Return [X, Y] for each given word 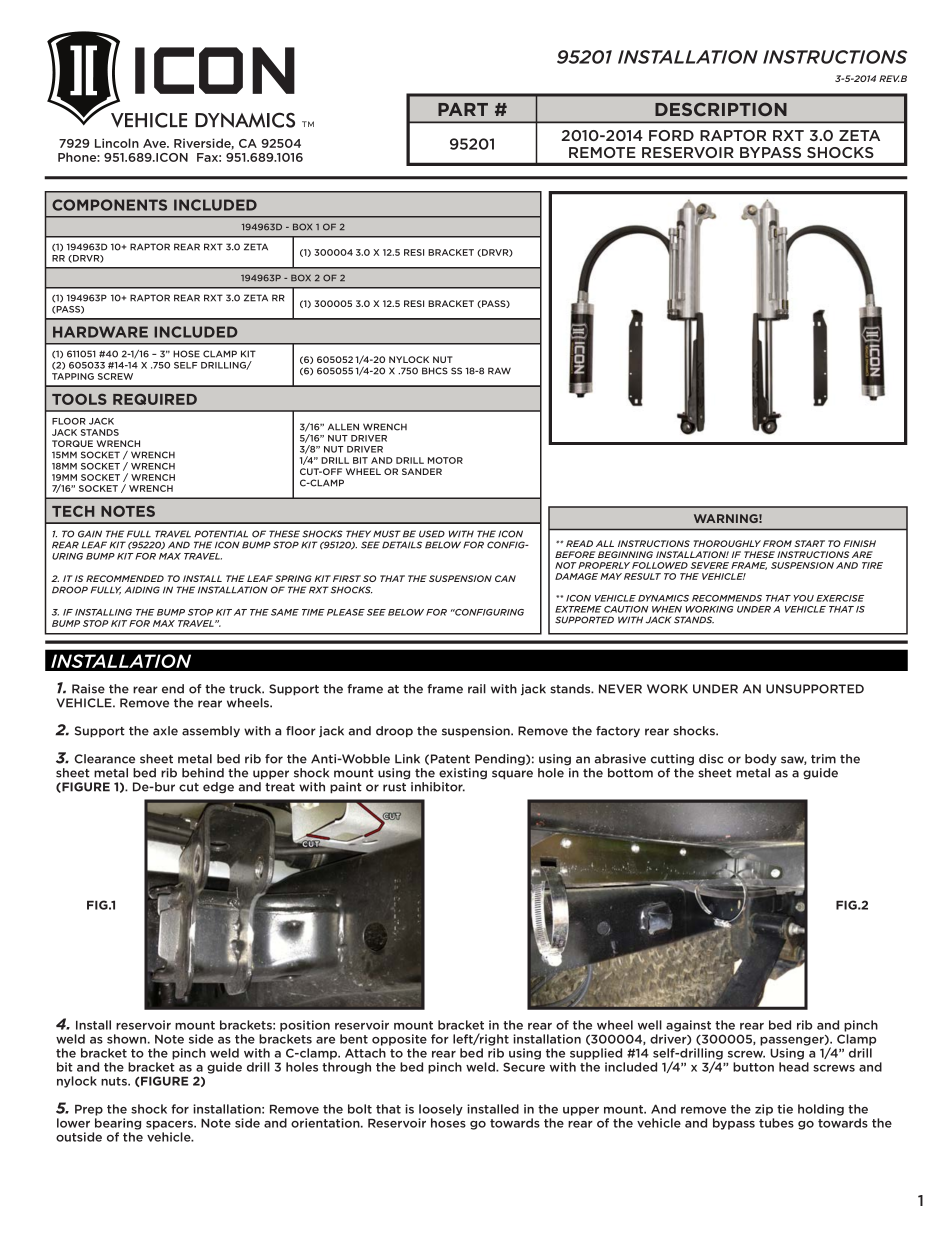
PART [463, 109]
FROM [777, 543]
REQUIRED [155, 399]
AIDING [142, 590]
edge [218, 788]
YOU [803, 598]
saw [794, 760]
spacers [170, 1125]
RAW [499, 371]
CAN [505, 578]
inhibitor [438, 787]
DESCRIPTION [721, 109]
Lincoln [117, 143]
